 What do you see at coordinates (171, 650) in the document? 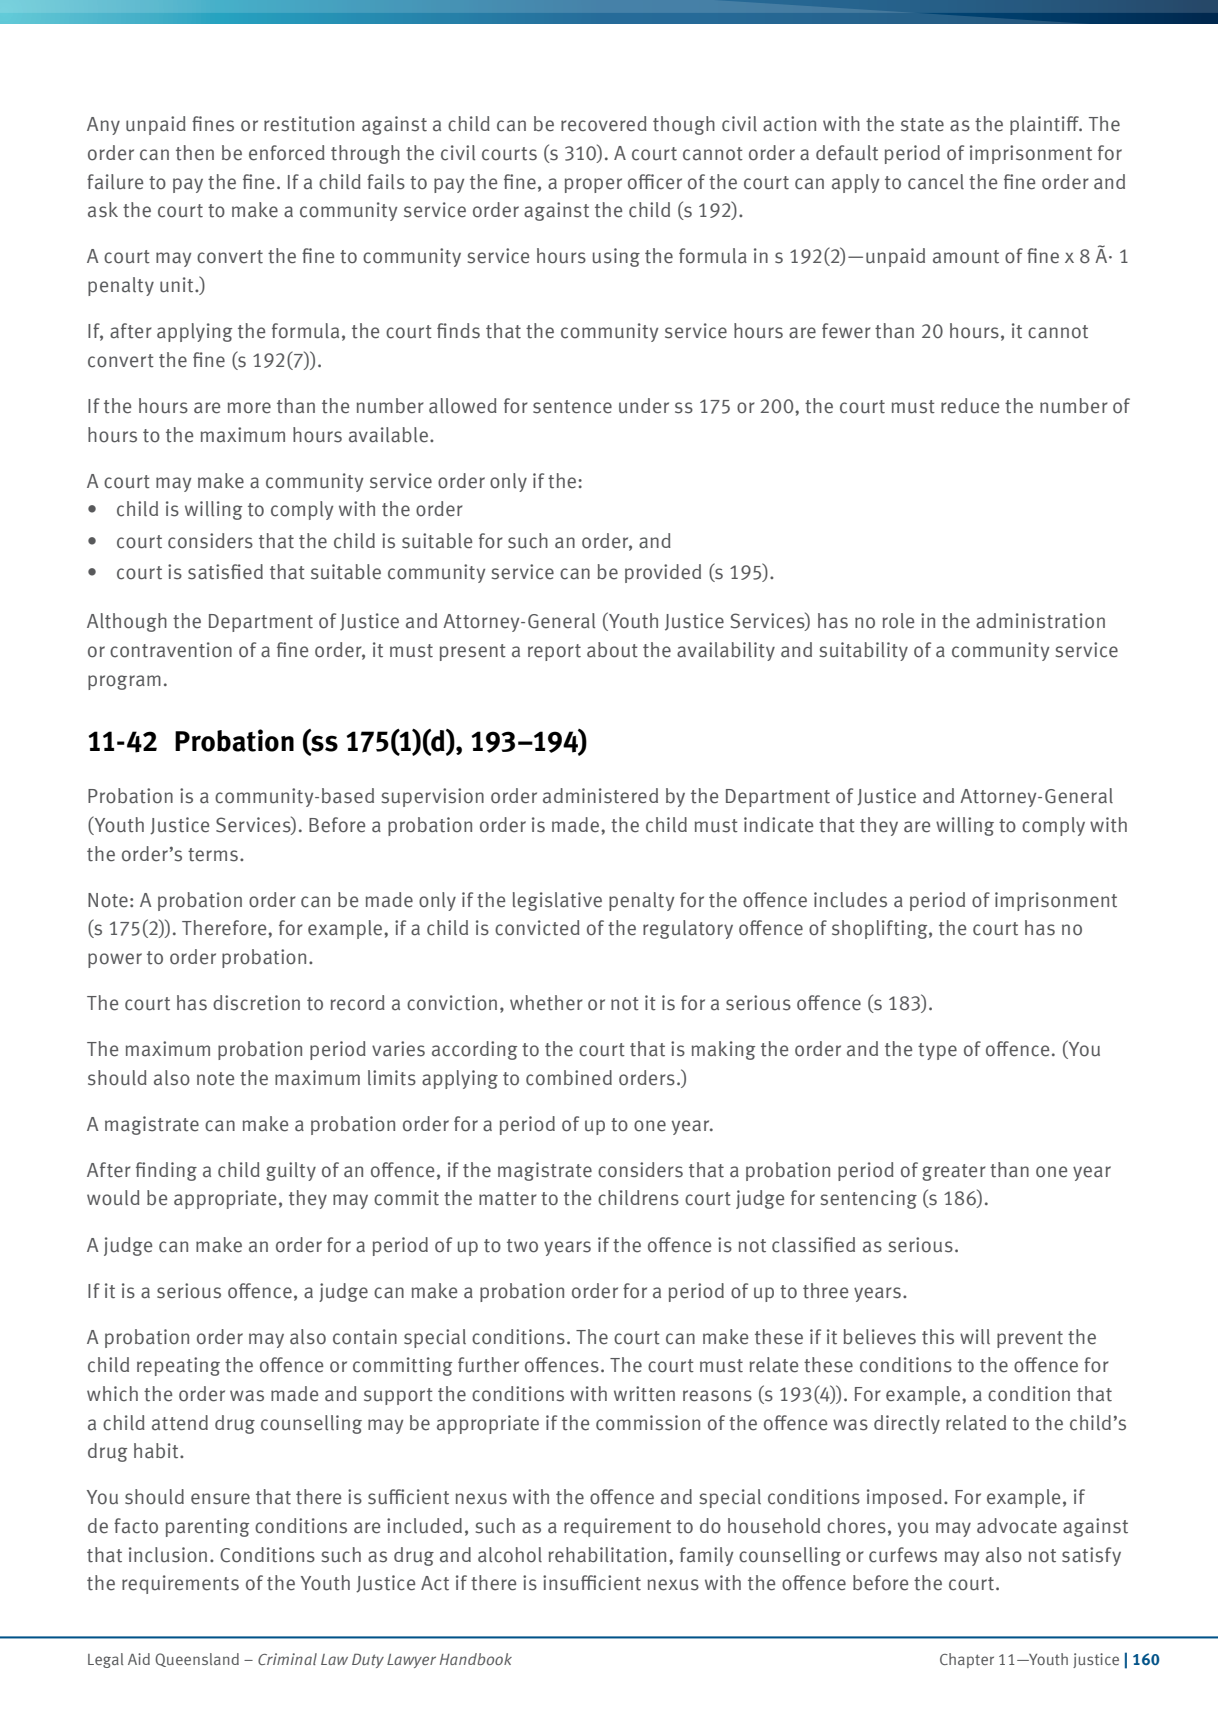
I see `contravention` at bounding box center [171, 650].
